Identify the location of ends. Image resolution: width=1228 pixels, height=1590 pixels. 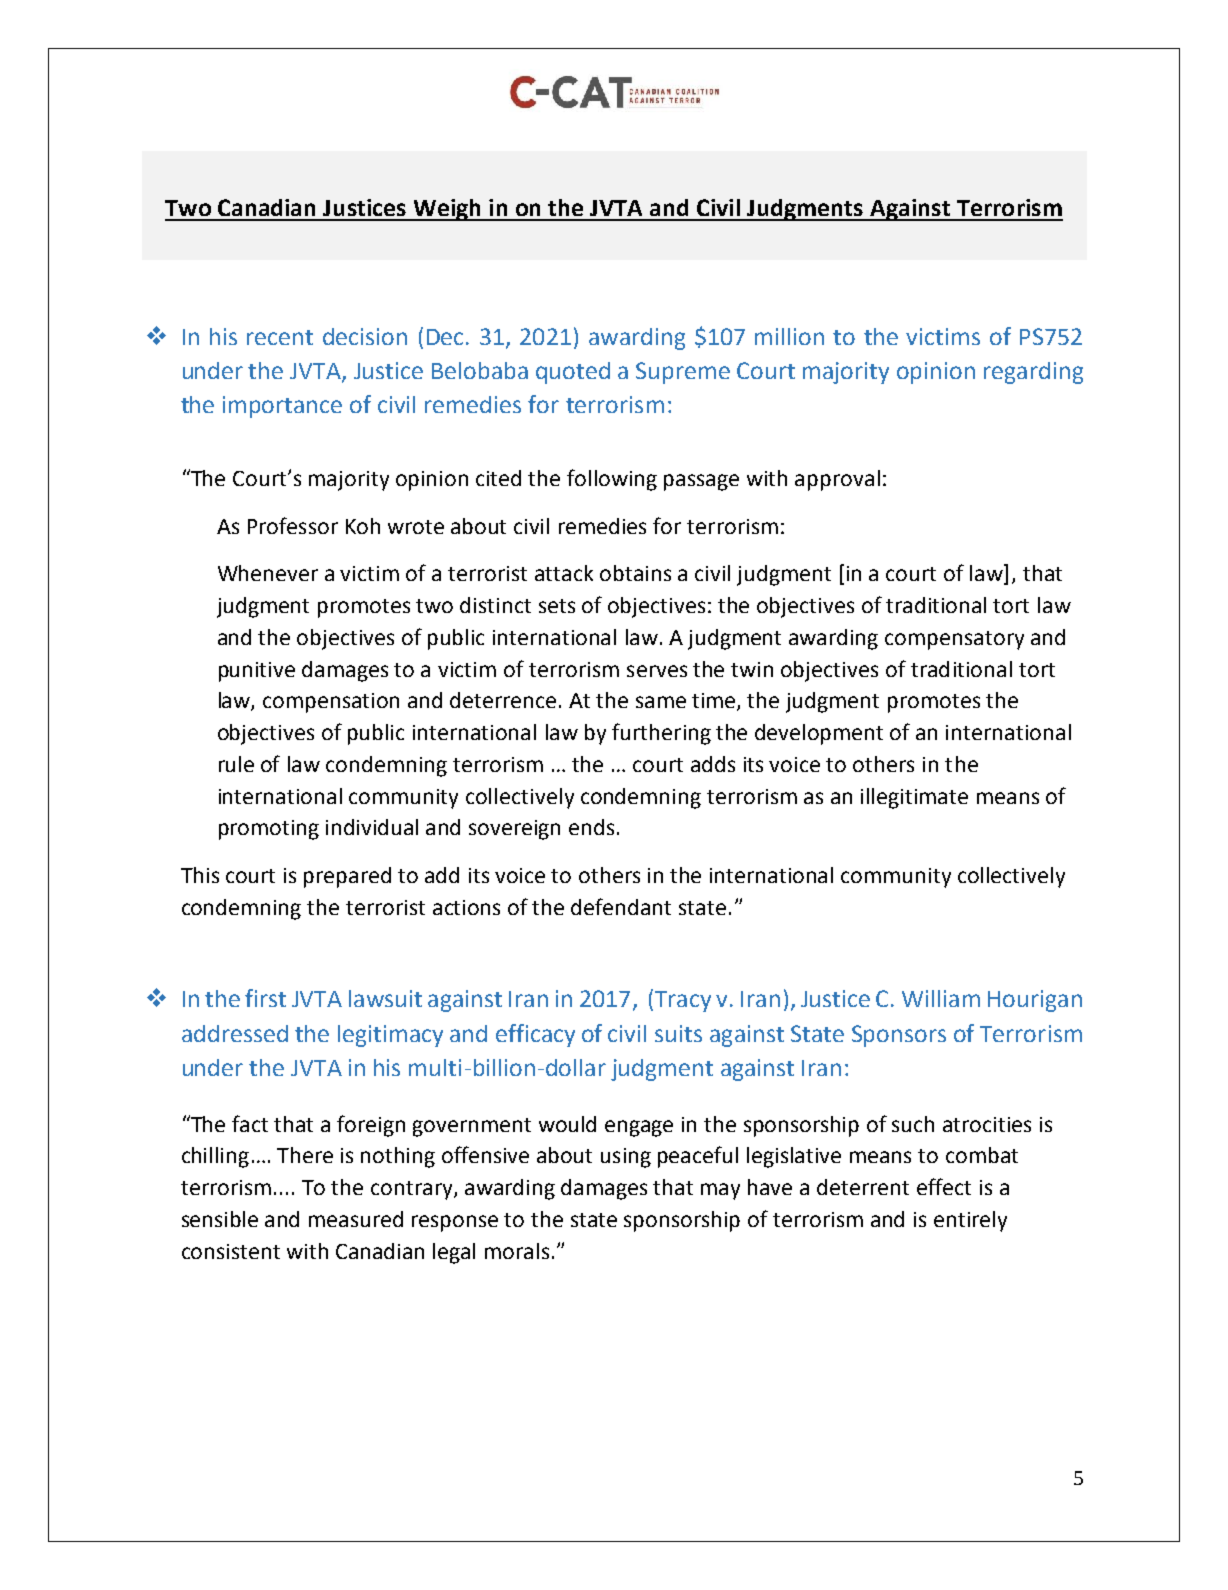
(591, 827).
